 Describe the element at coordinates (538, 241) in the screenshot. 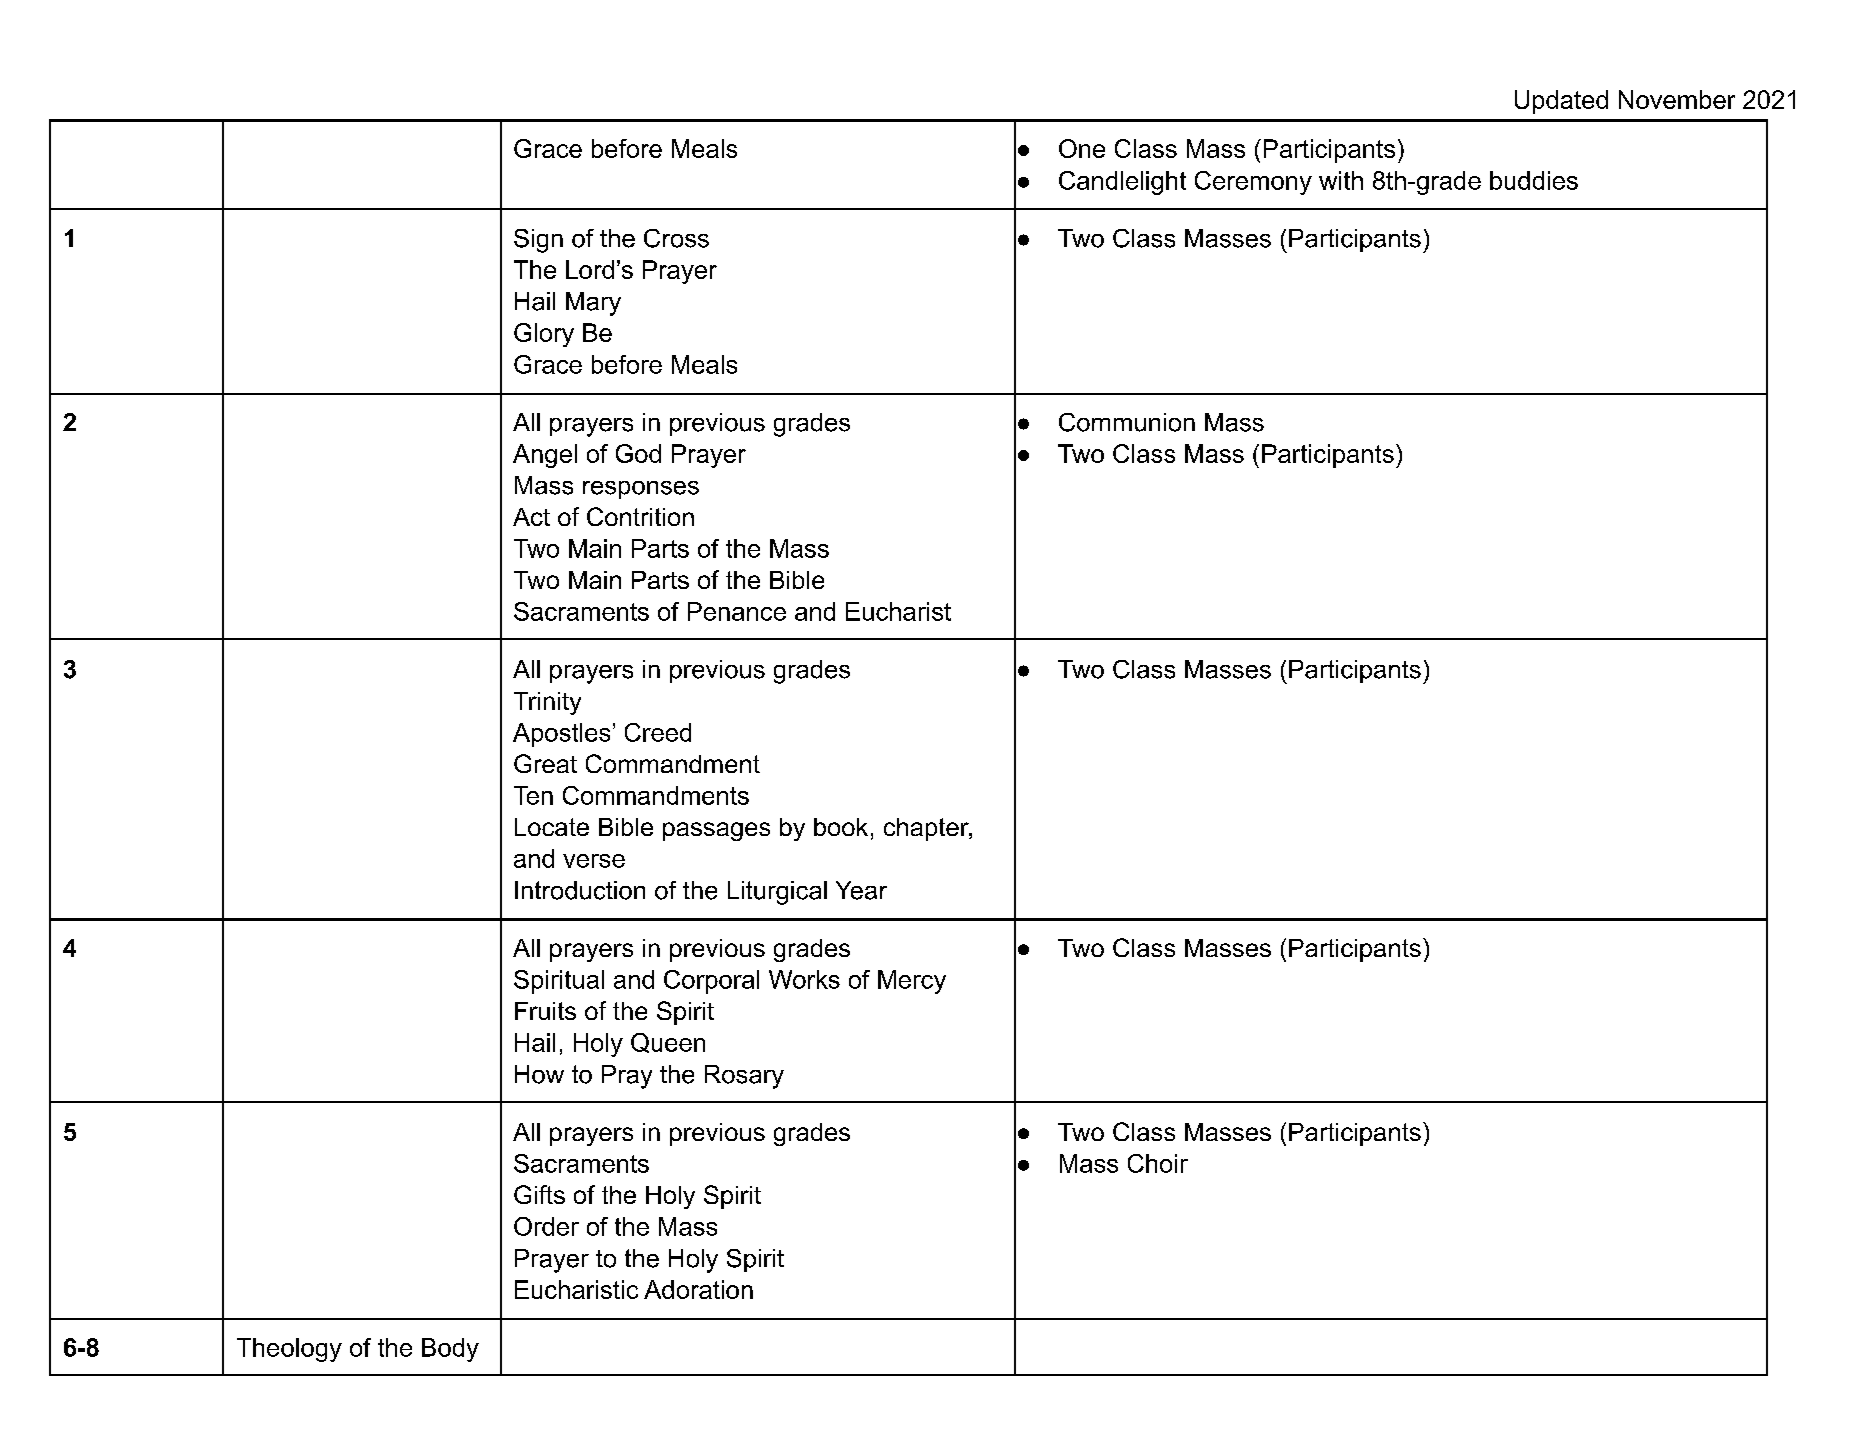

I see `Sign` at that location.
